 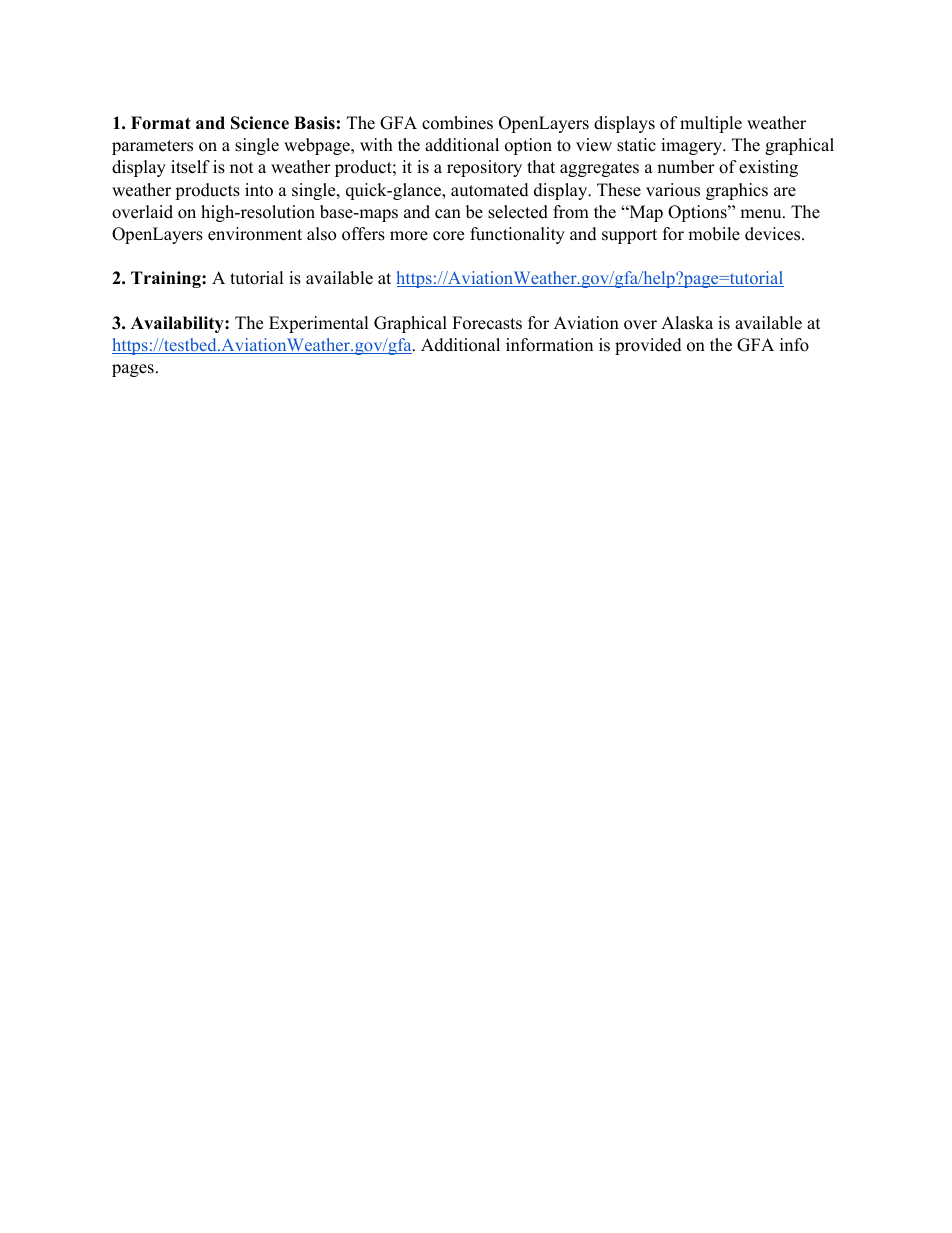 I want to click on Training, so click(x=167, y=279).
